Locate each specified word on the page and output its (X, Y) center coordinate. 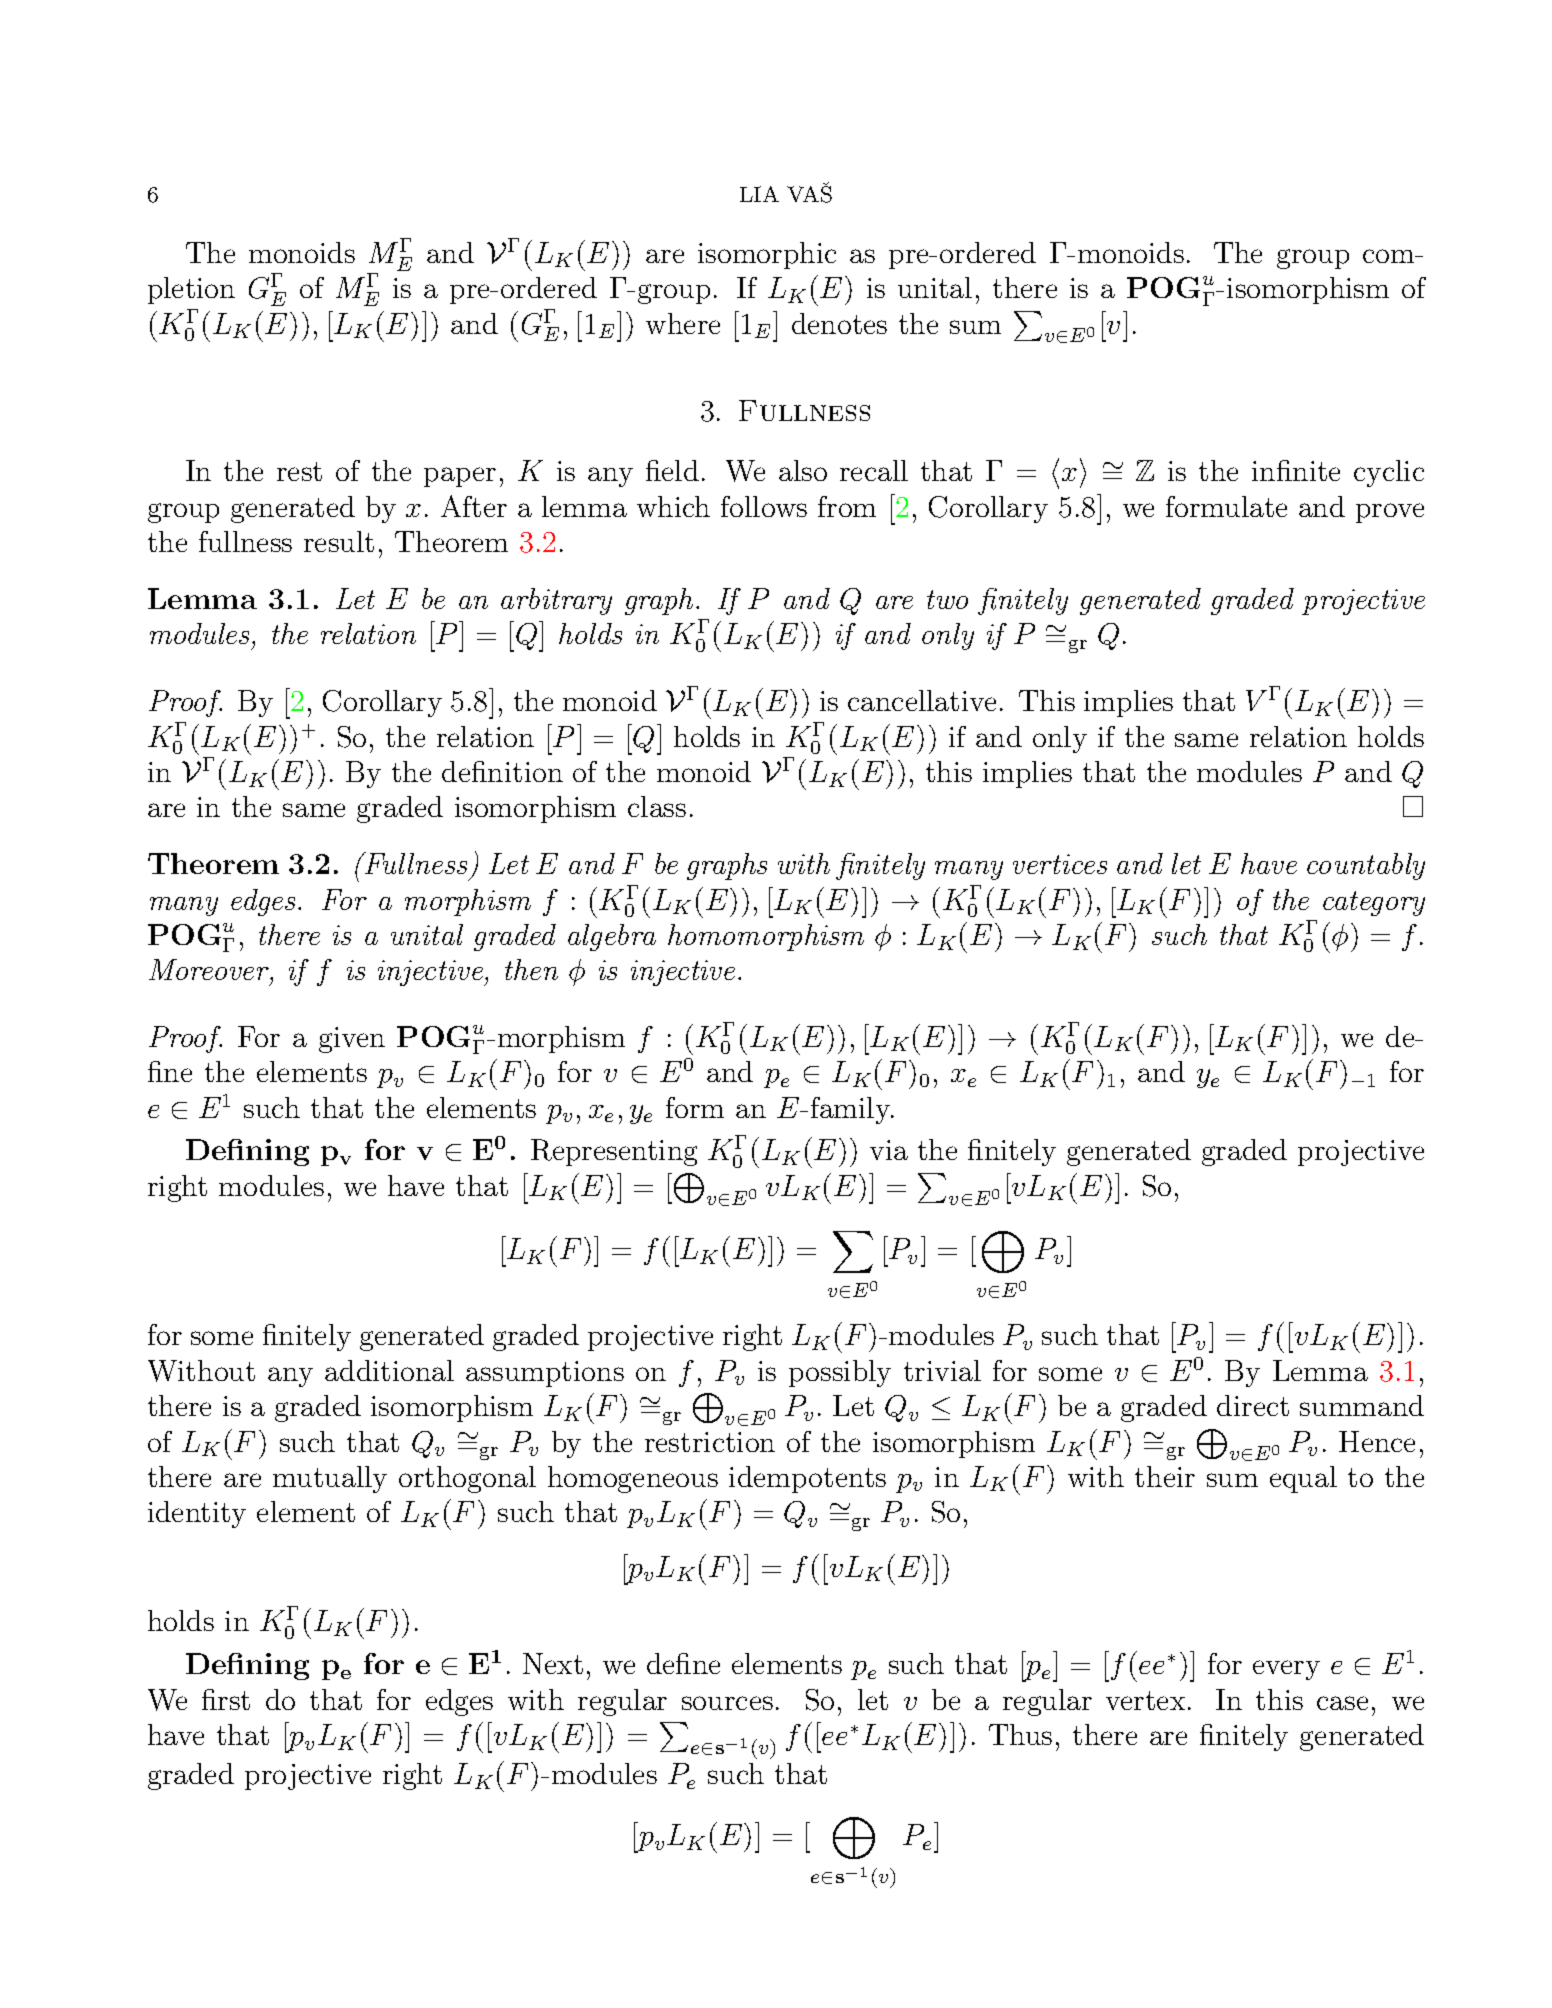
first (226, 1699)
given (352, 1040)
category (1374, 903)
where (683, 323)
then (531, 969)
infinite (1296, 470)
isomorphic (767, 255)
